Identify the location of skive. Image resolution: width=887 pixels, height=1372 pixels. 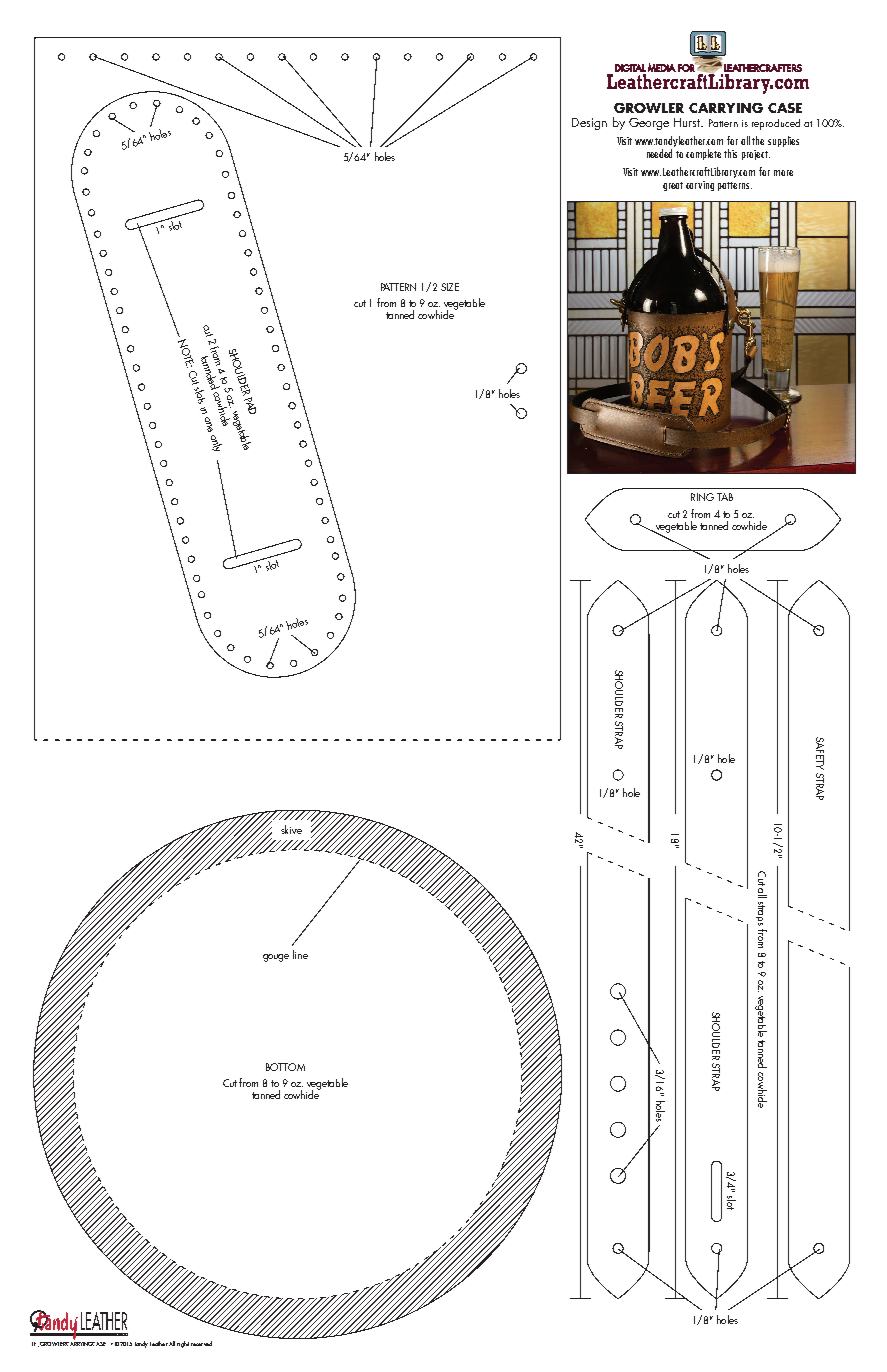
(291, 829).
